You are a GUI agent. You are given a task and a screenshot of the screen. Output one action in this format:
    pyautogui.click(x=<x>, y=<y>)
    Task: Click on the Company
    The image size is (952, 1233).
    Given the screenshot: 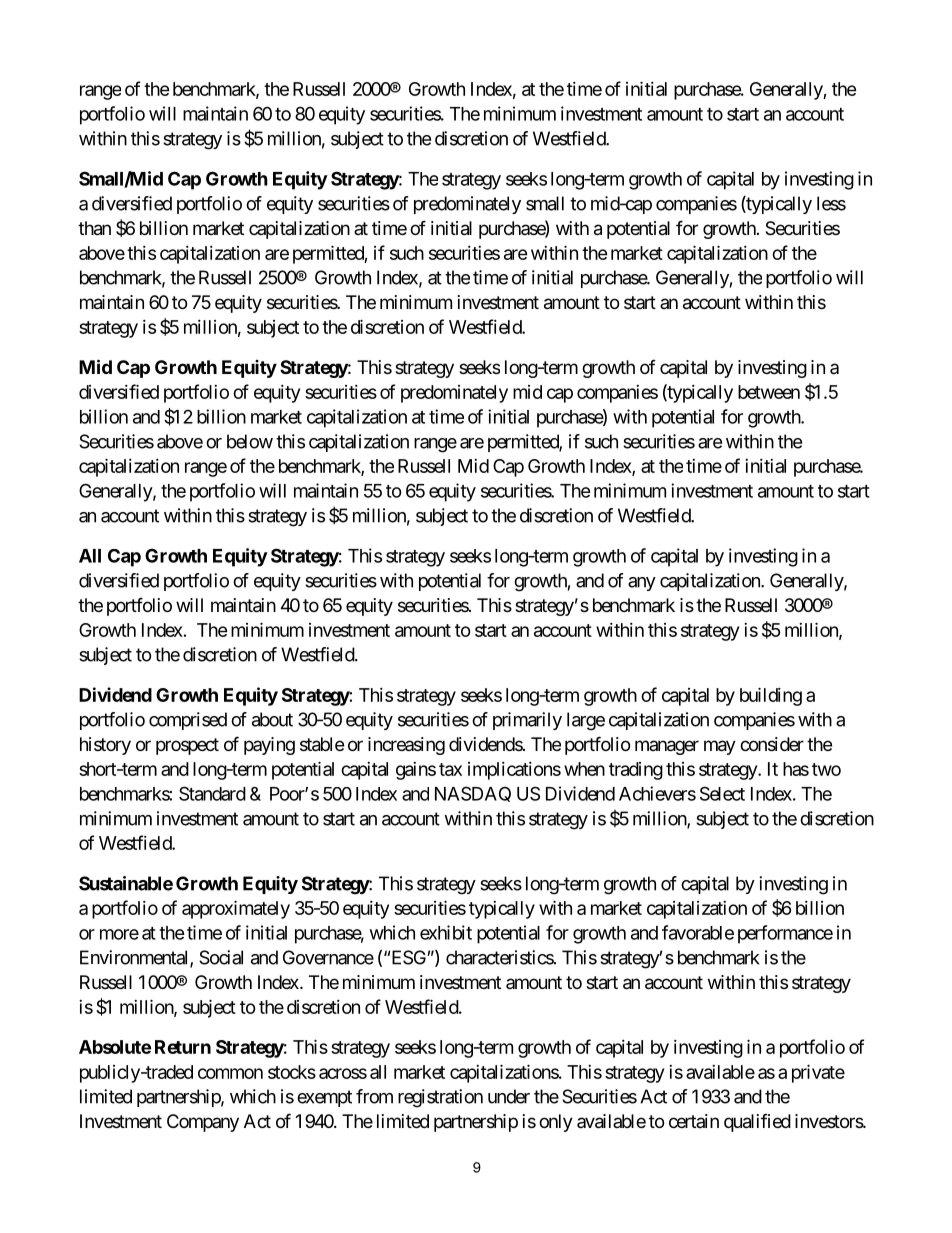 What is the action you would take?
    pyautogui.click(x=203, y=1123)
